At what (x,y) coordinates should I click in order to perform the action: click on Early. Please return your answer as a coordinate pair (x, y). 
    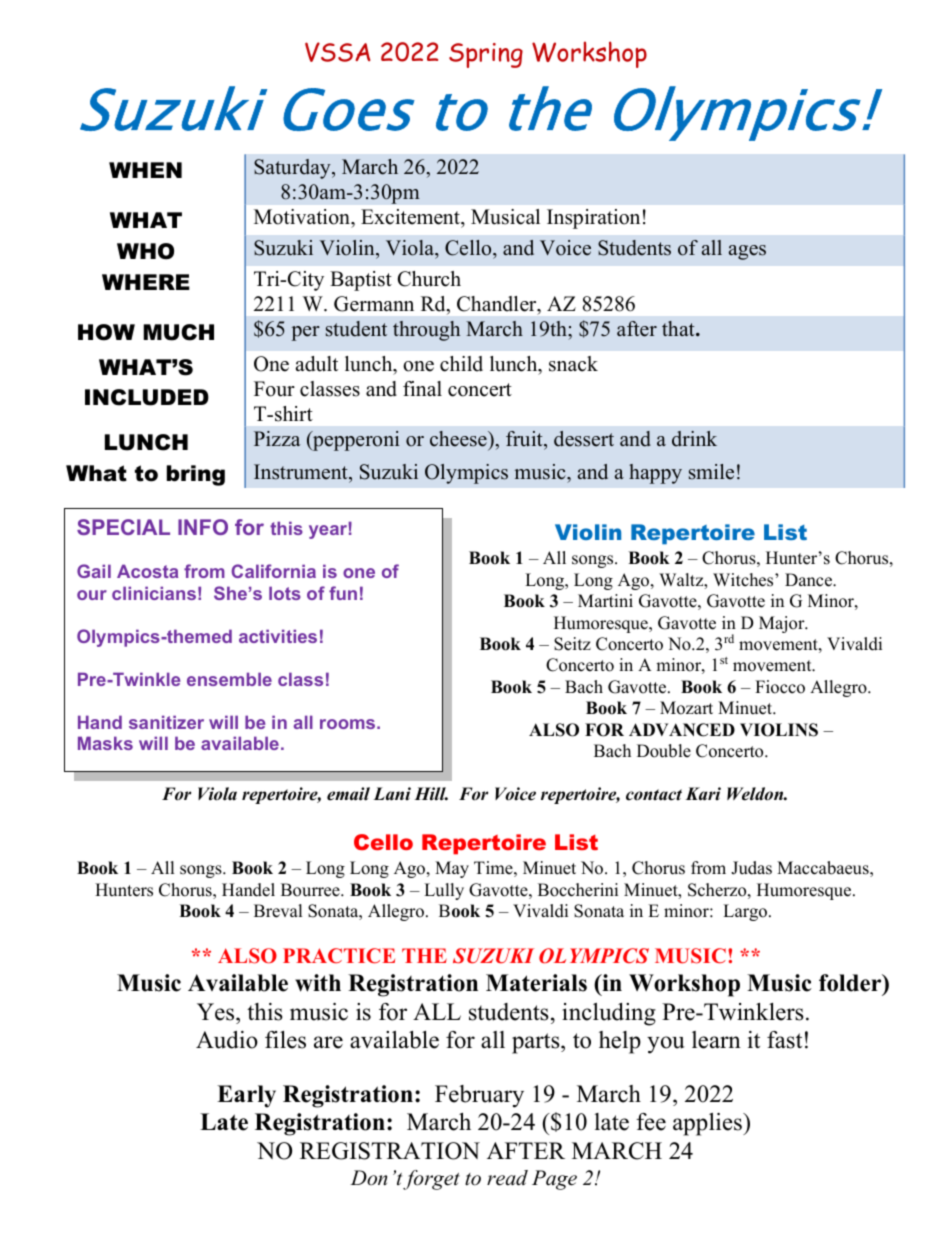
    Looking at the image, I should click on (246, 1096).
